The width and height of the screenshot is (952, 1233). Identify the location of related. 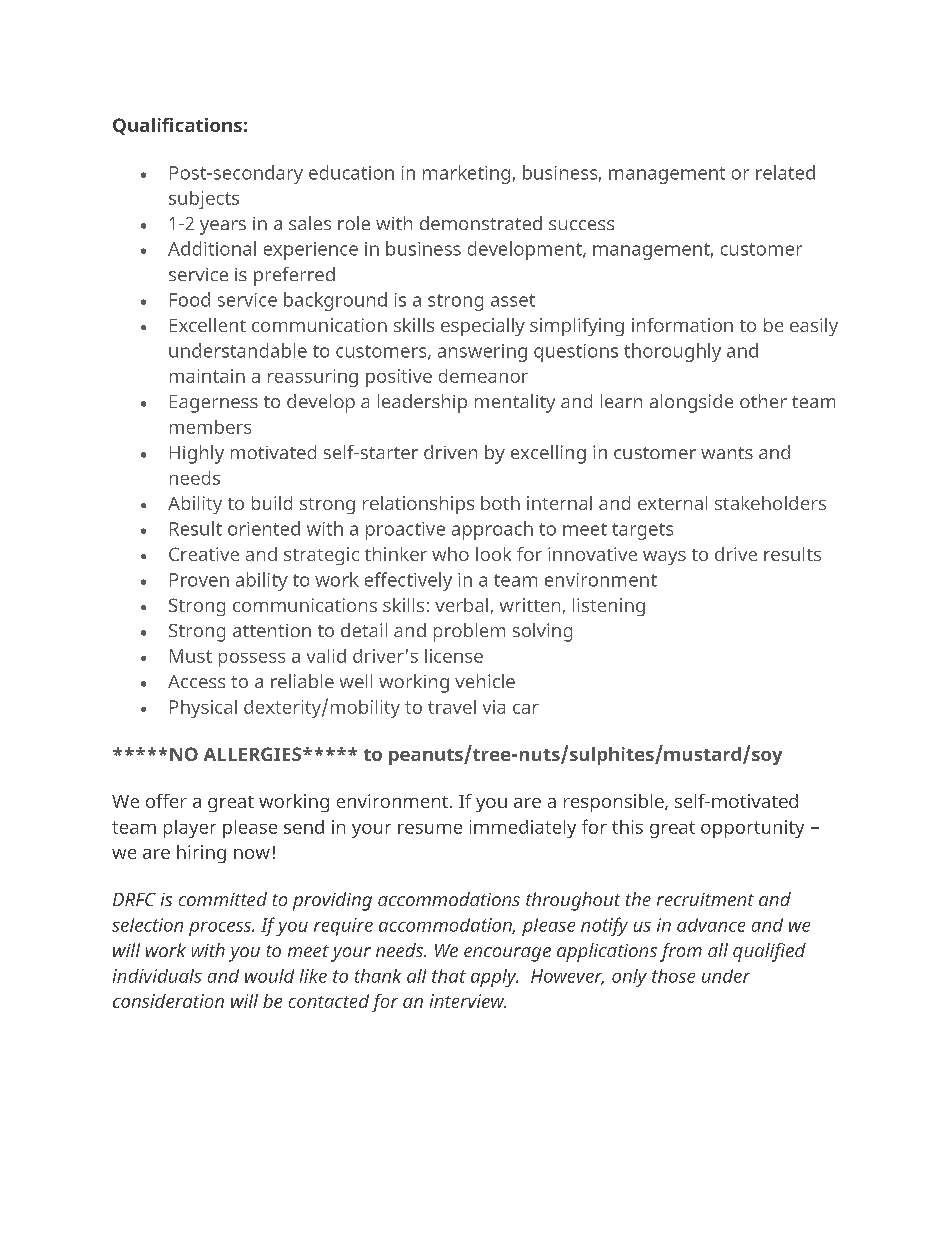
(785, 172).
